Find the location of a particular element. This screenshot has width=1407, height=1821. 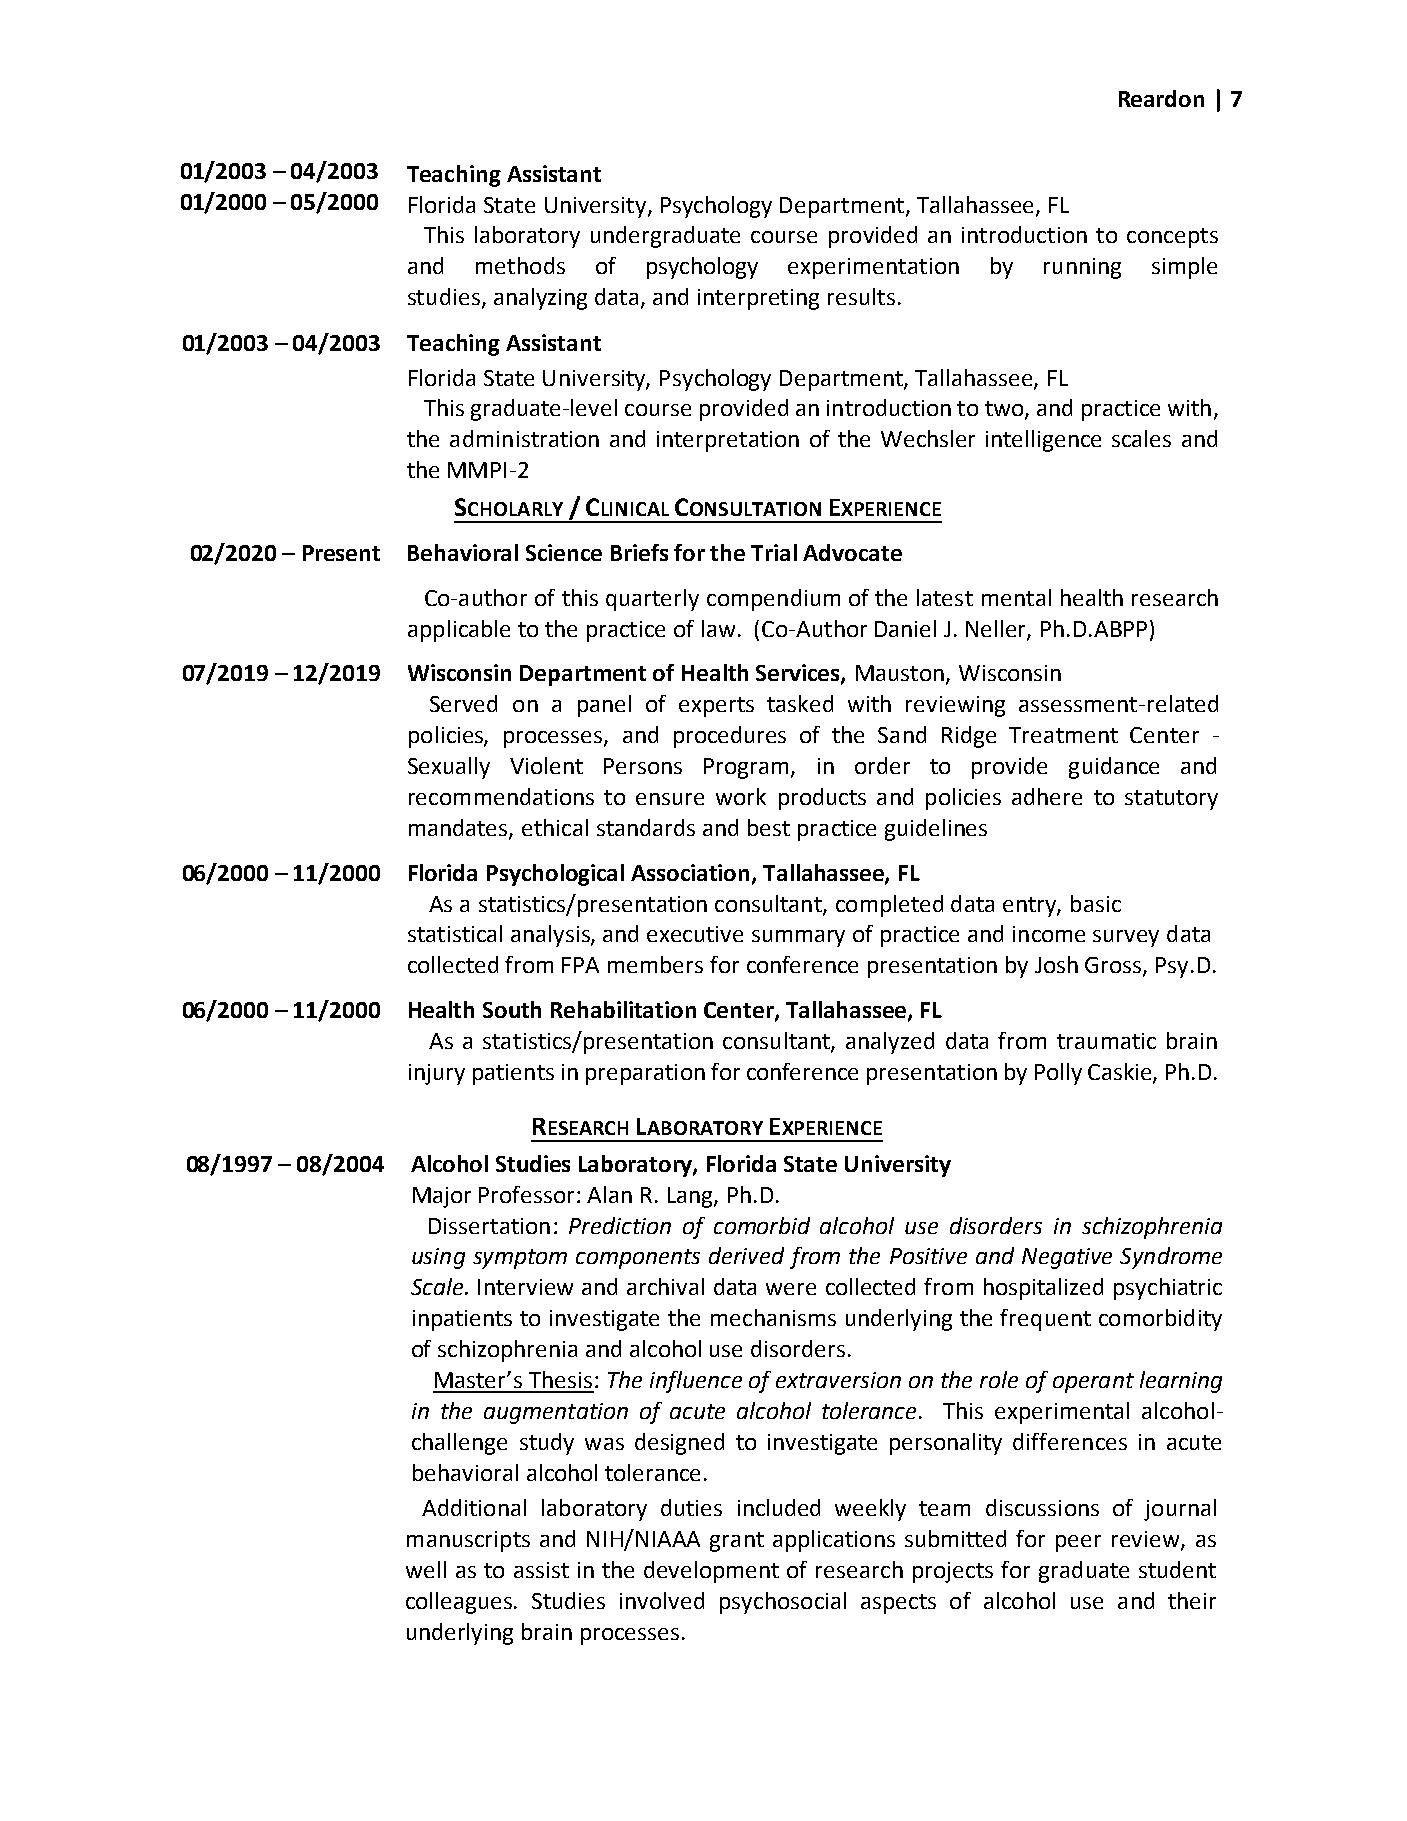

methods is located at coordinates (520, 265).
